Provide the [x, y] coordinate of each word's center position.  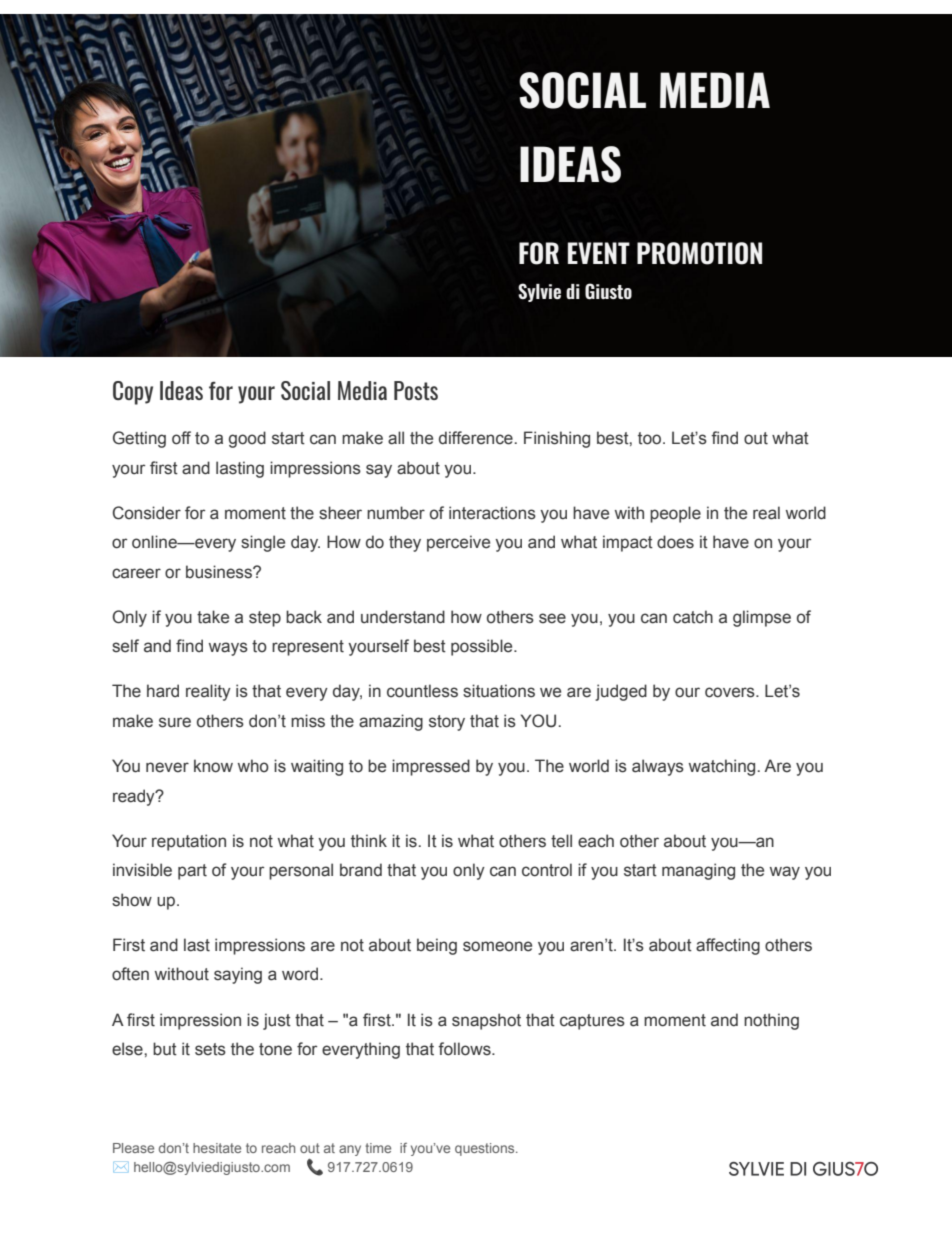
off [181, 438]
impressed [431, 767]
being [437, 946]
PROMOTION [699, 253]
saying [238, 975]
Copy [133, 393]
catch [693, 617]
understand [403, 617]
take [213, 617]
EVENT [599, 253]
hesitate [217, 1148]
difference [476, 438]
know [213, 766]
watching [722, 767]
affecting [728, 946]
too [651, 438]
